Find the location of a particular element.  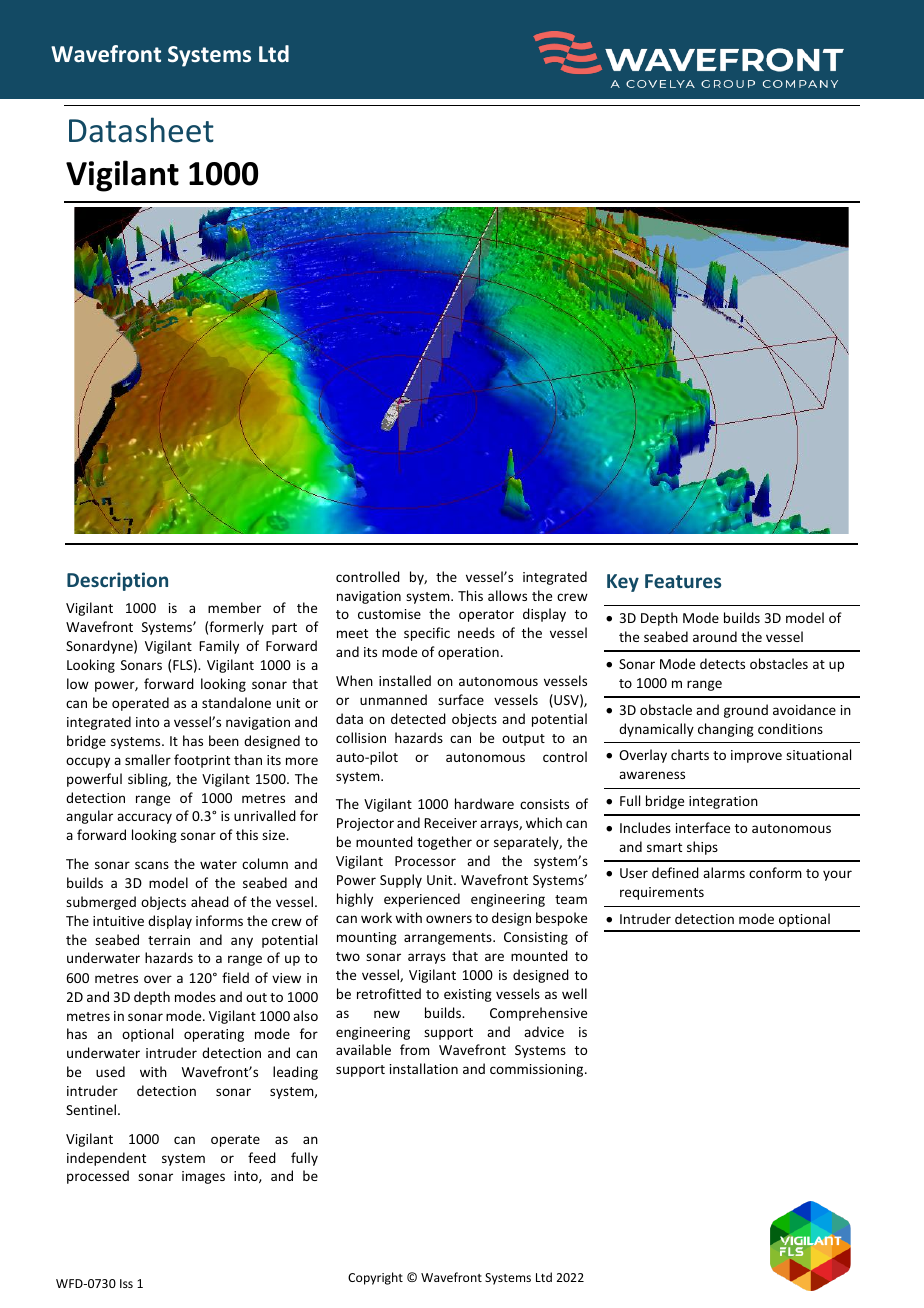

Features is located at coordinates (683, 581).
